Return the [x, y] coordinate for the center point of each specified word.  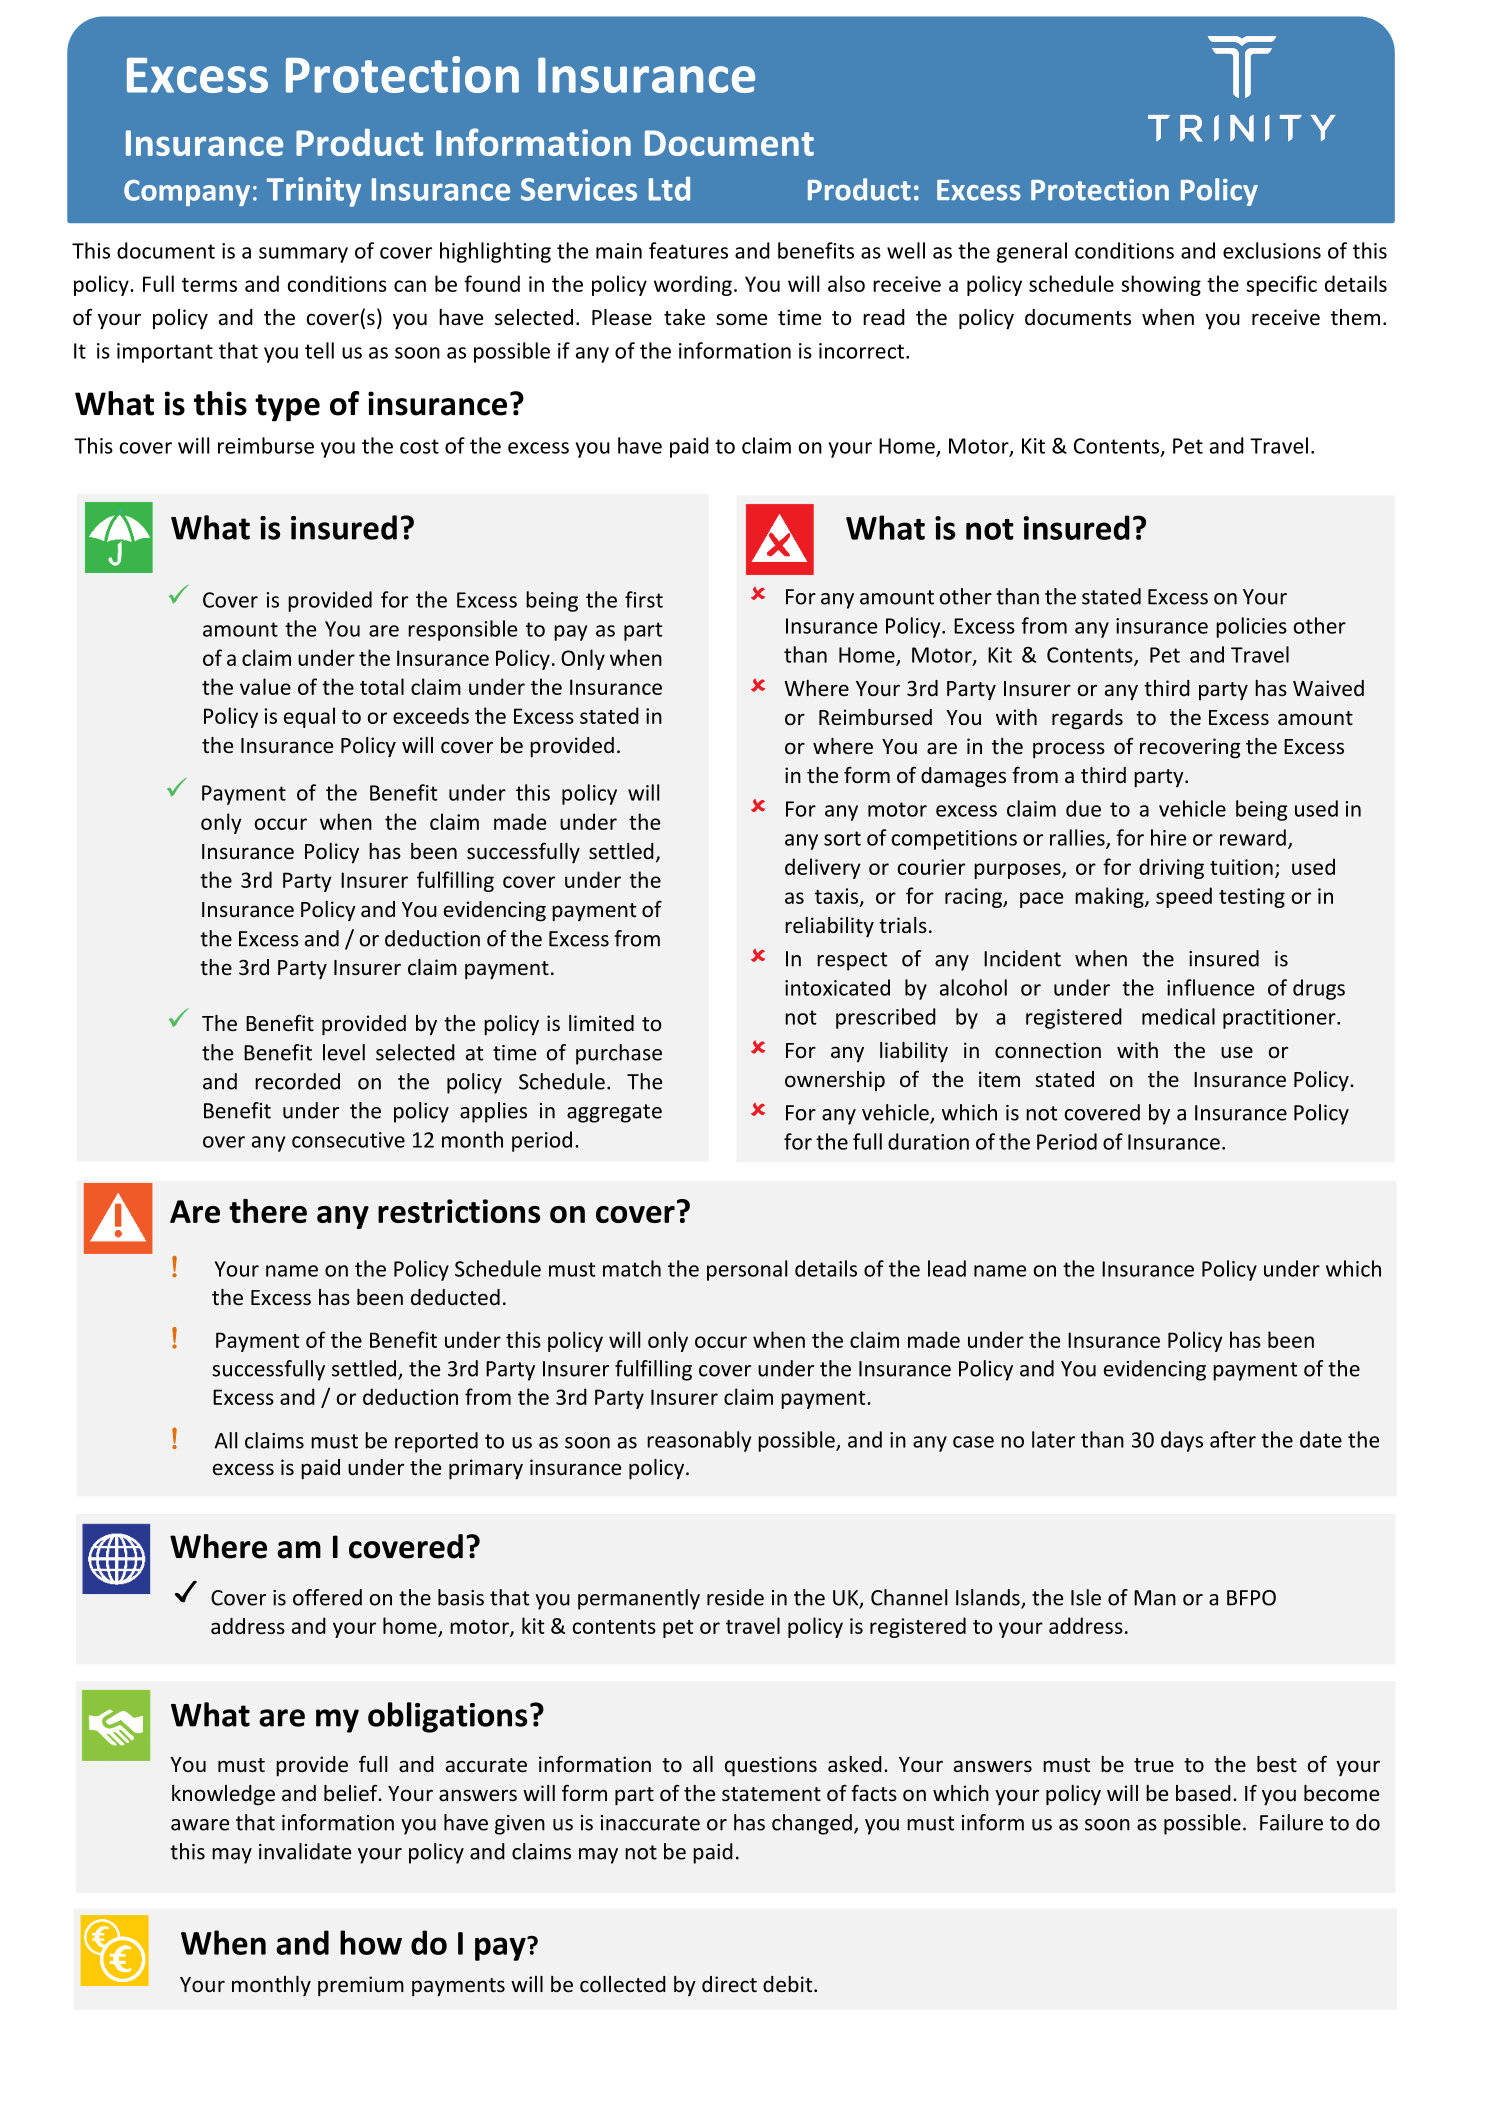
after [1233, 1439]
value [265, 686]
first [644, 599]
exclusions [1272, 250]
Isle [1086, 1597]
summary [303, 255]
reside [735, 1597]
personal [747, 1270]
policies [1251, 627]
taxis [836, 896]
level [344, 1052]
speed [1184, 897]
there [268, 1211]
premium [361, 1986]
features [688, 250]
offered [327, 1597]
